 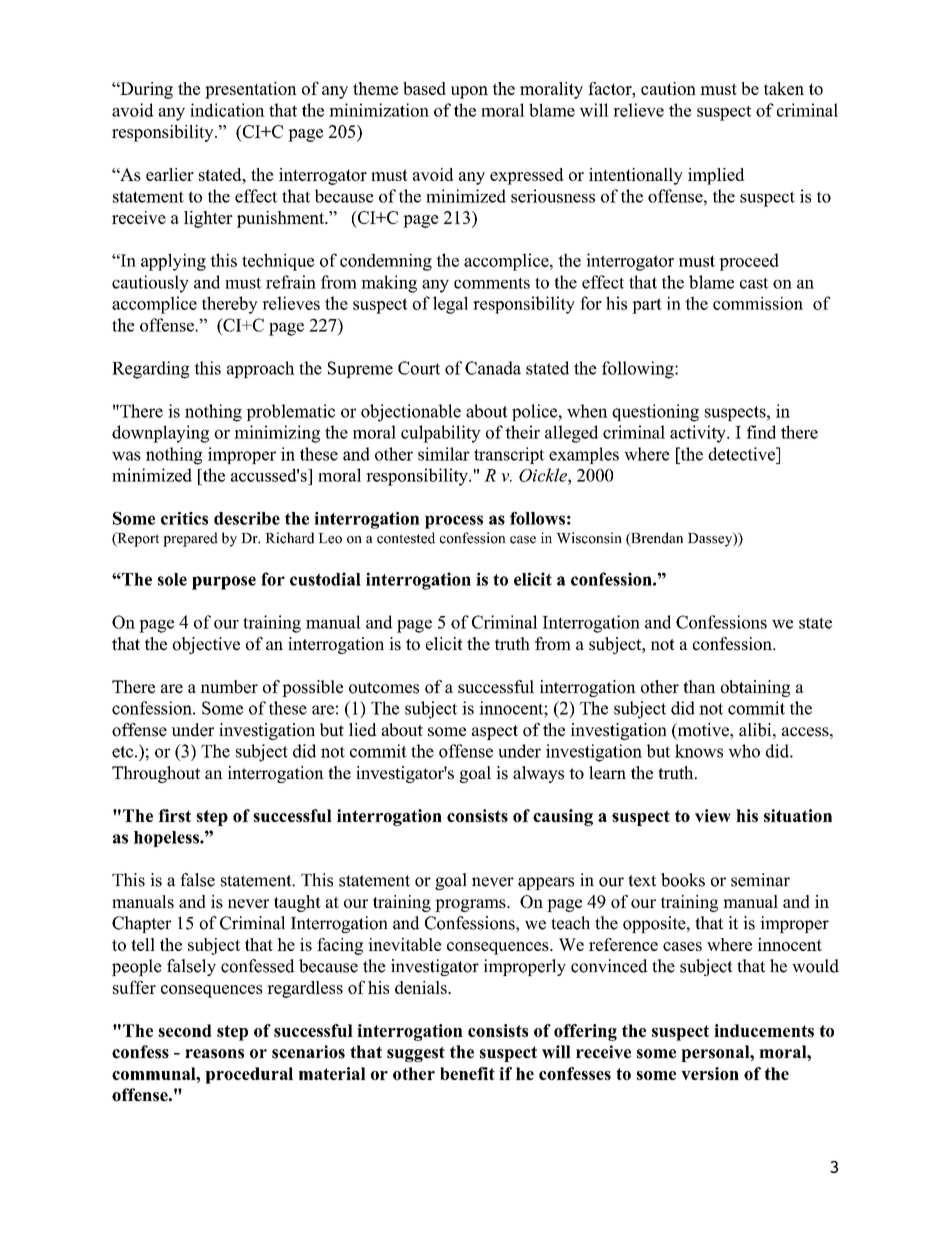 What do you see at coordinates (467, 1073) in the screenshot?
I see `benefit` at bounding box center [467, 1073].
